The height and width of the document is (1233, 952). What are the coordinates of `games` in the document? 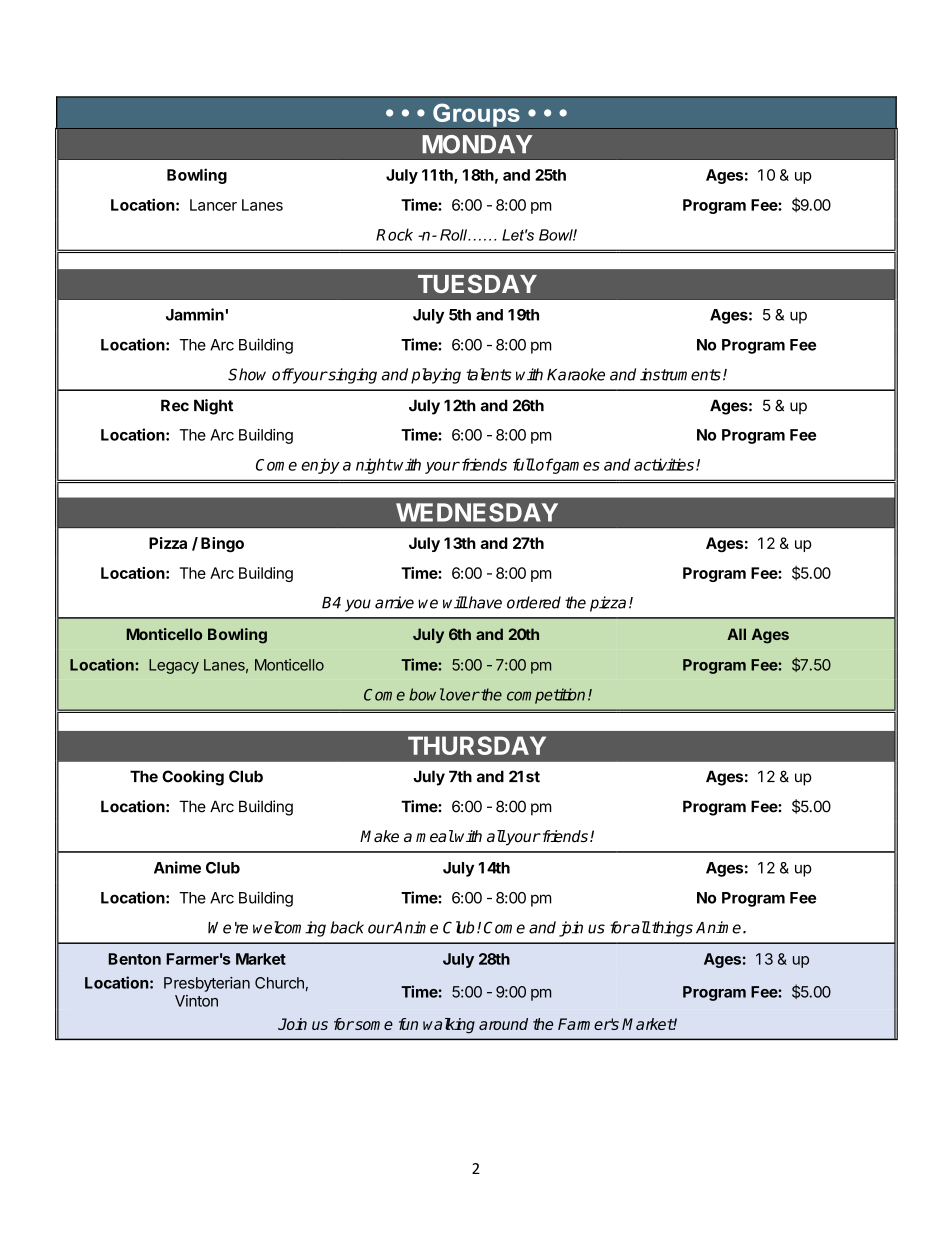 It's located at (575, 467).
